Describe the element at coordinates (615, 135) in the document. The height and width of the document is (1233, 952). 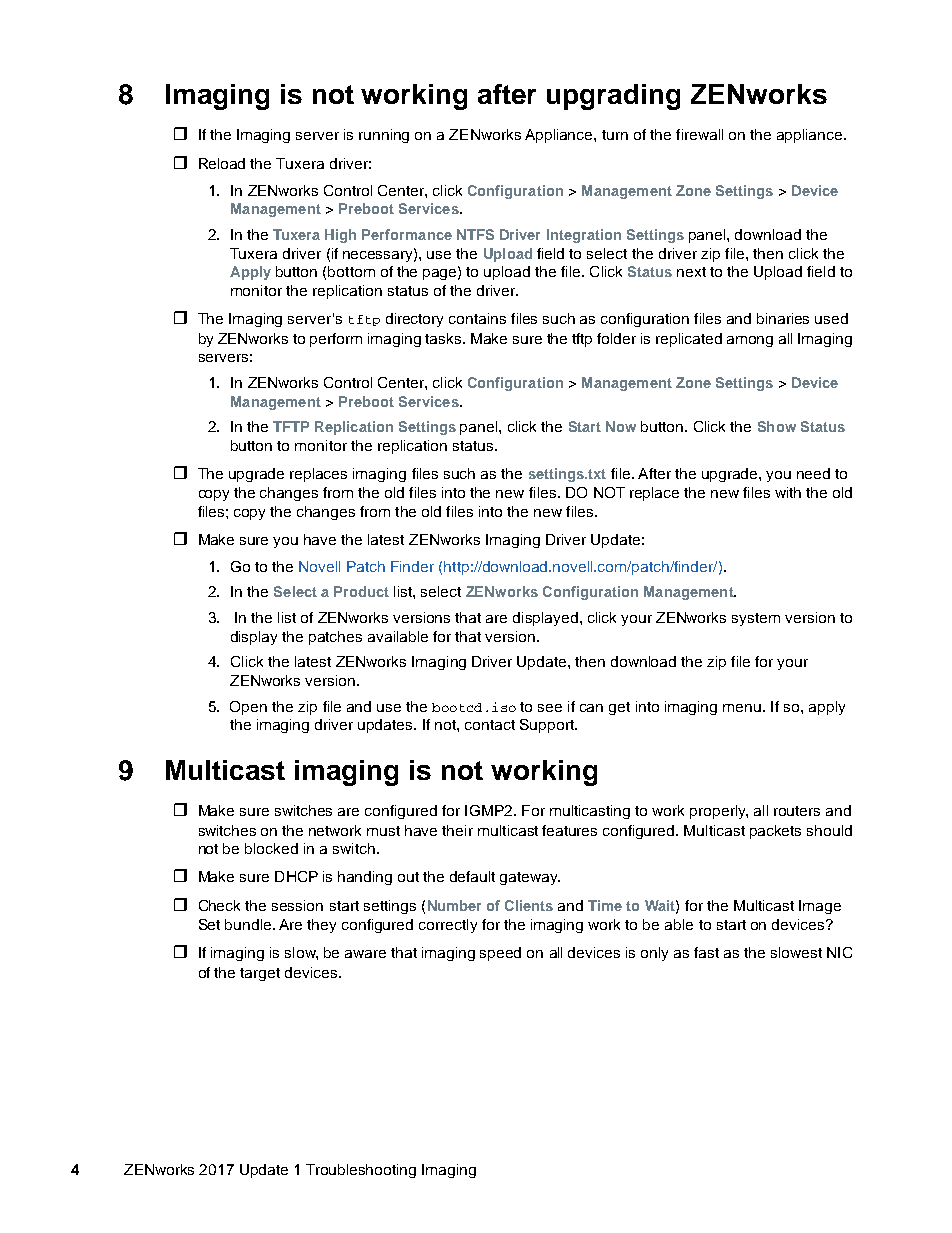
I see `turn` at that location.
